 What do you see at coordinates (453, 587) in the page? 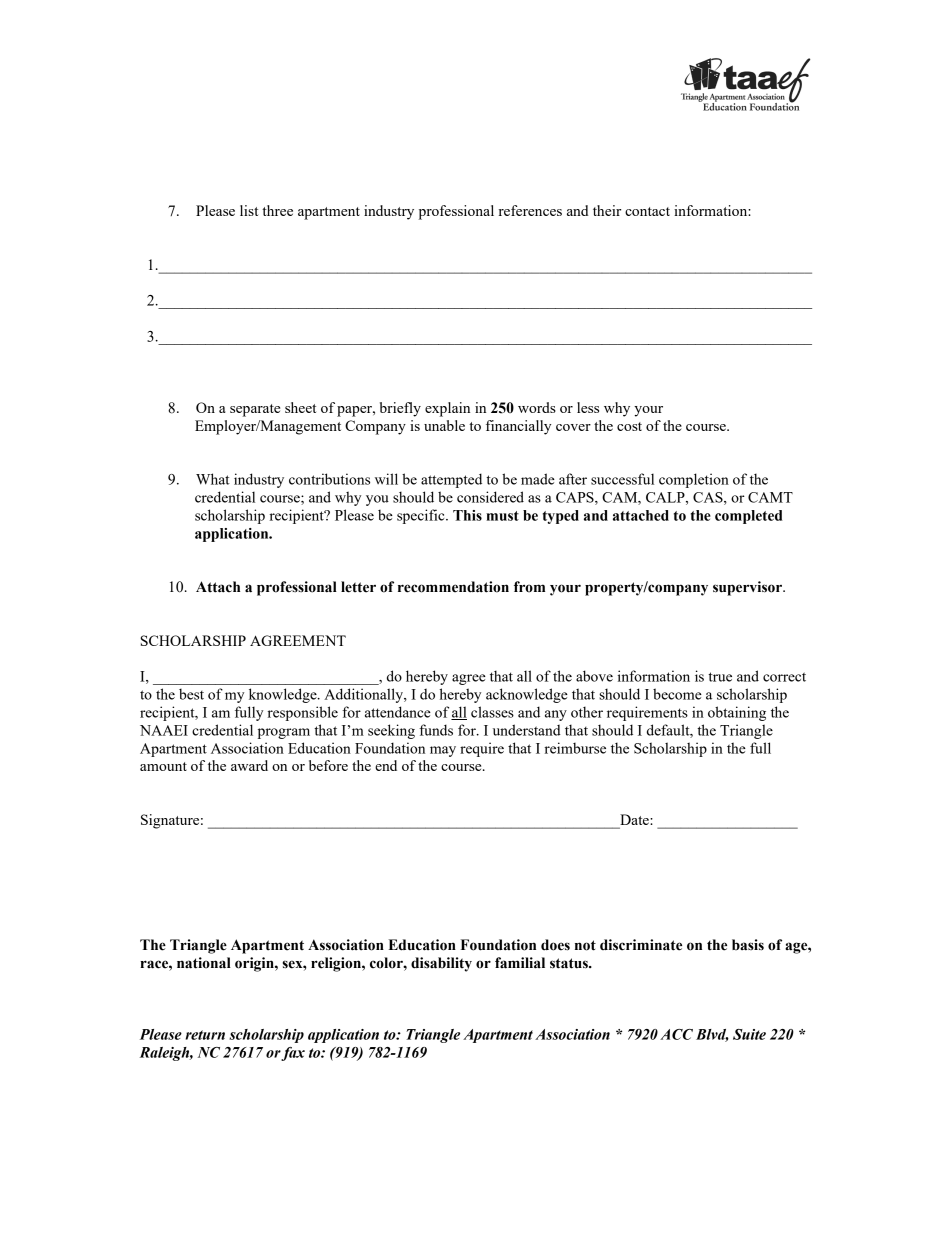
I see `recommendation` at bounding box center [453, 587].
